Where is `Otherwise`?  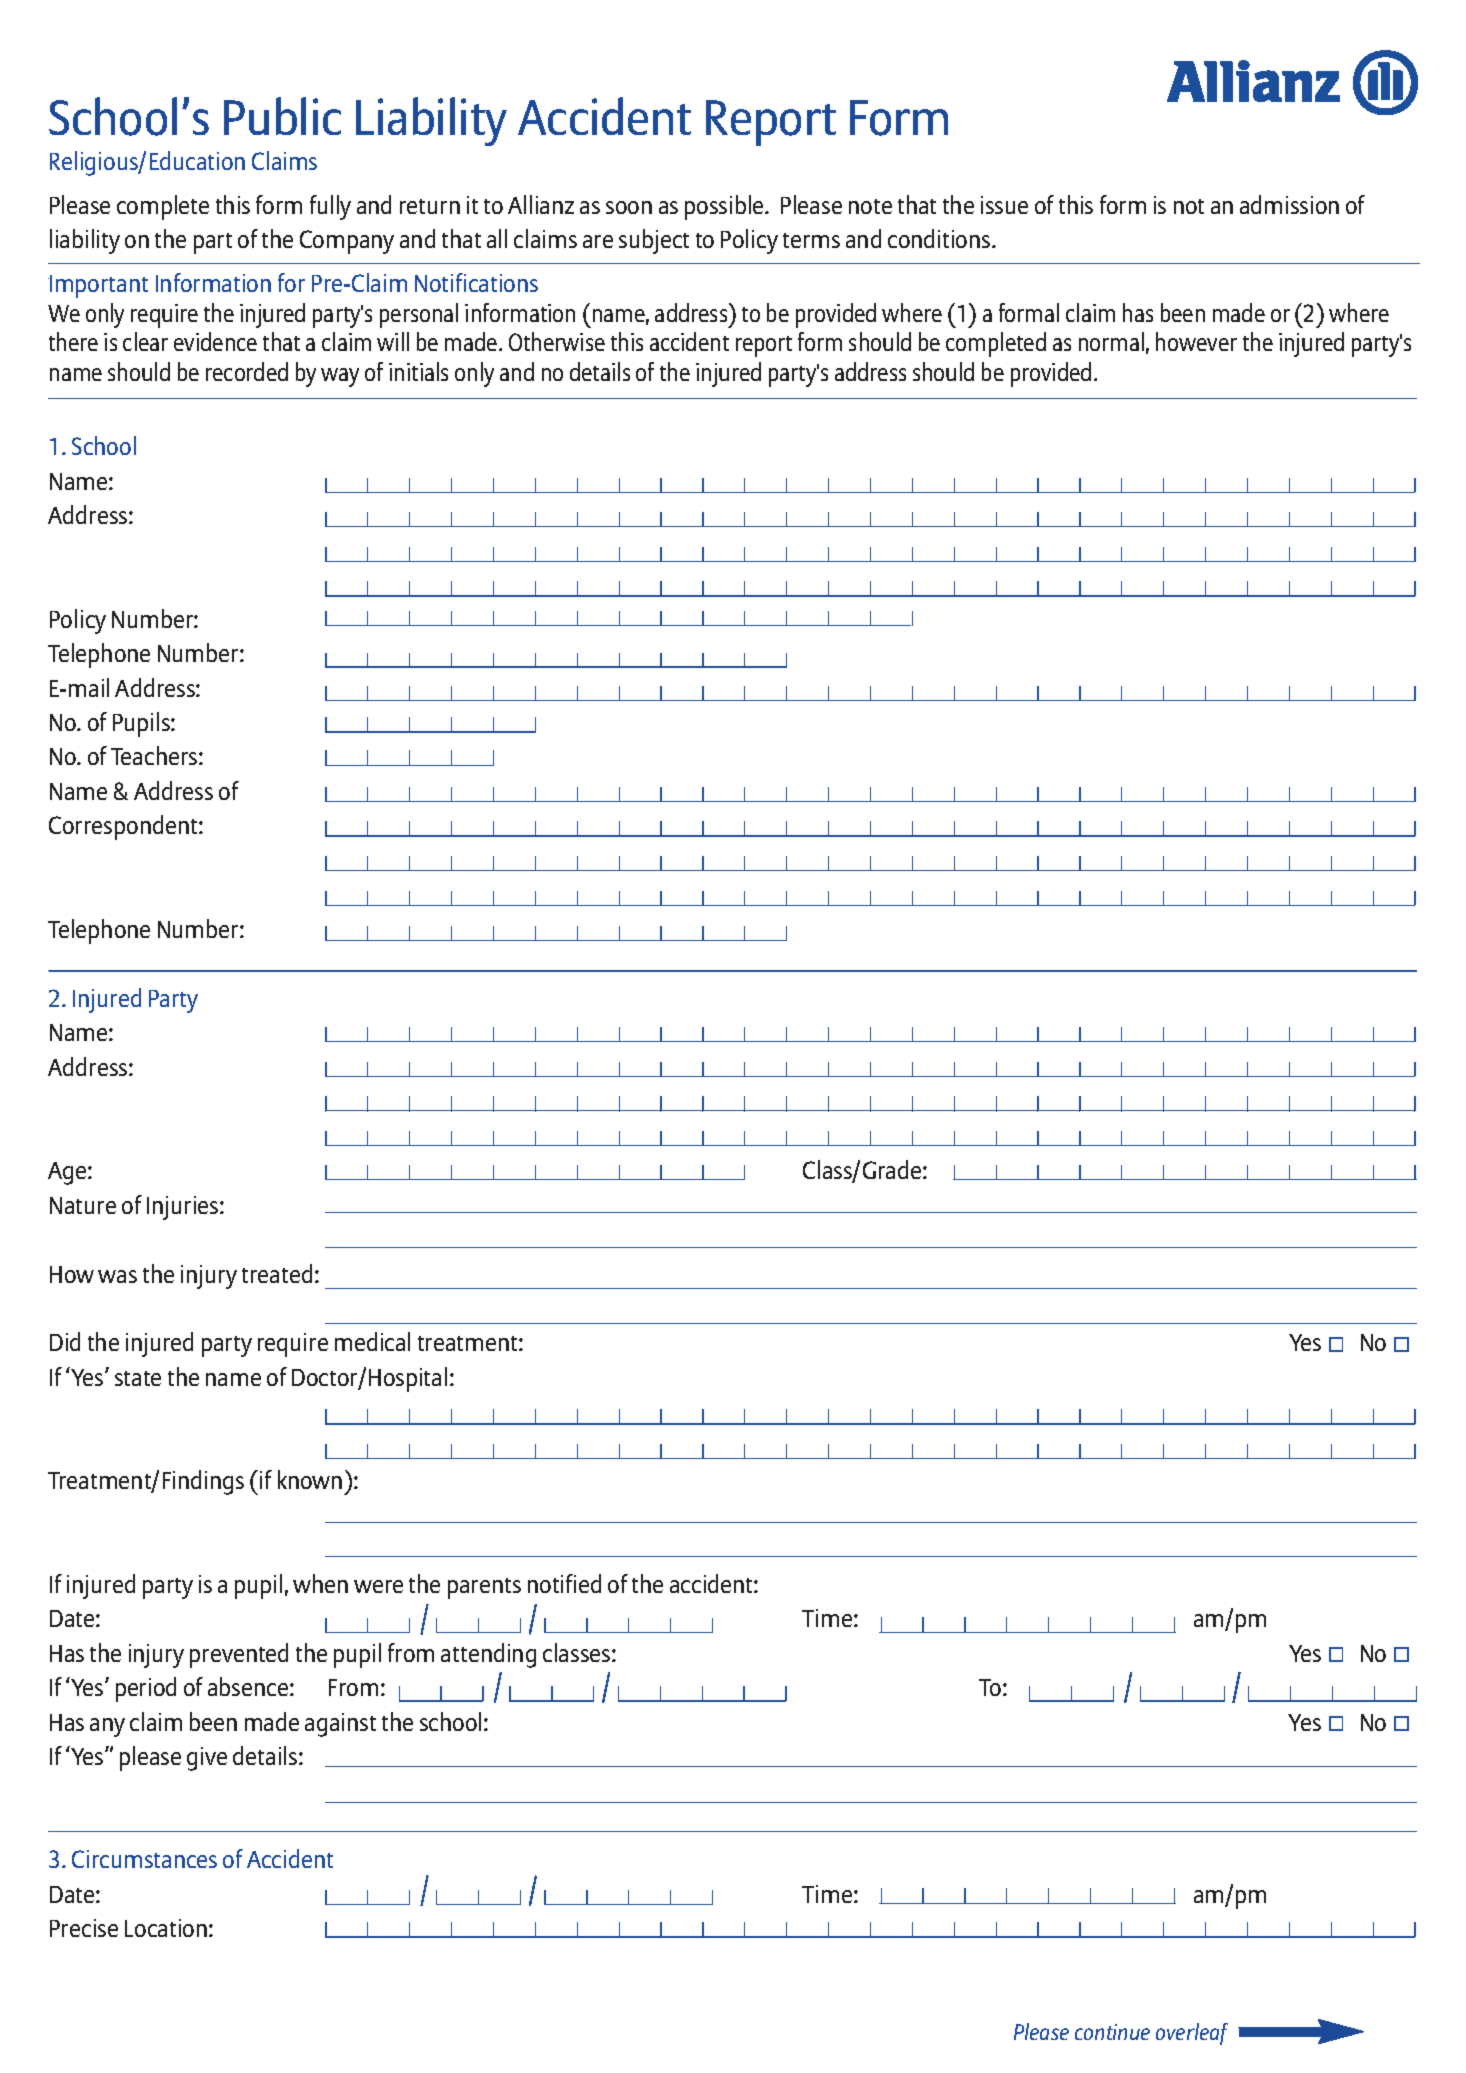 Otherwise is located at coordinates (557, 341).
